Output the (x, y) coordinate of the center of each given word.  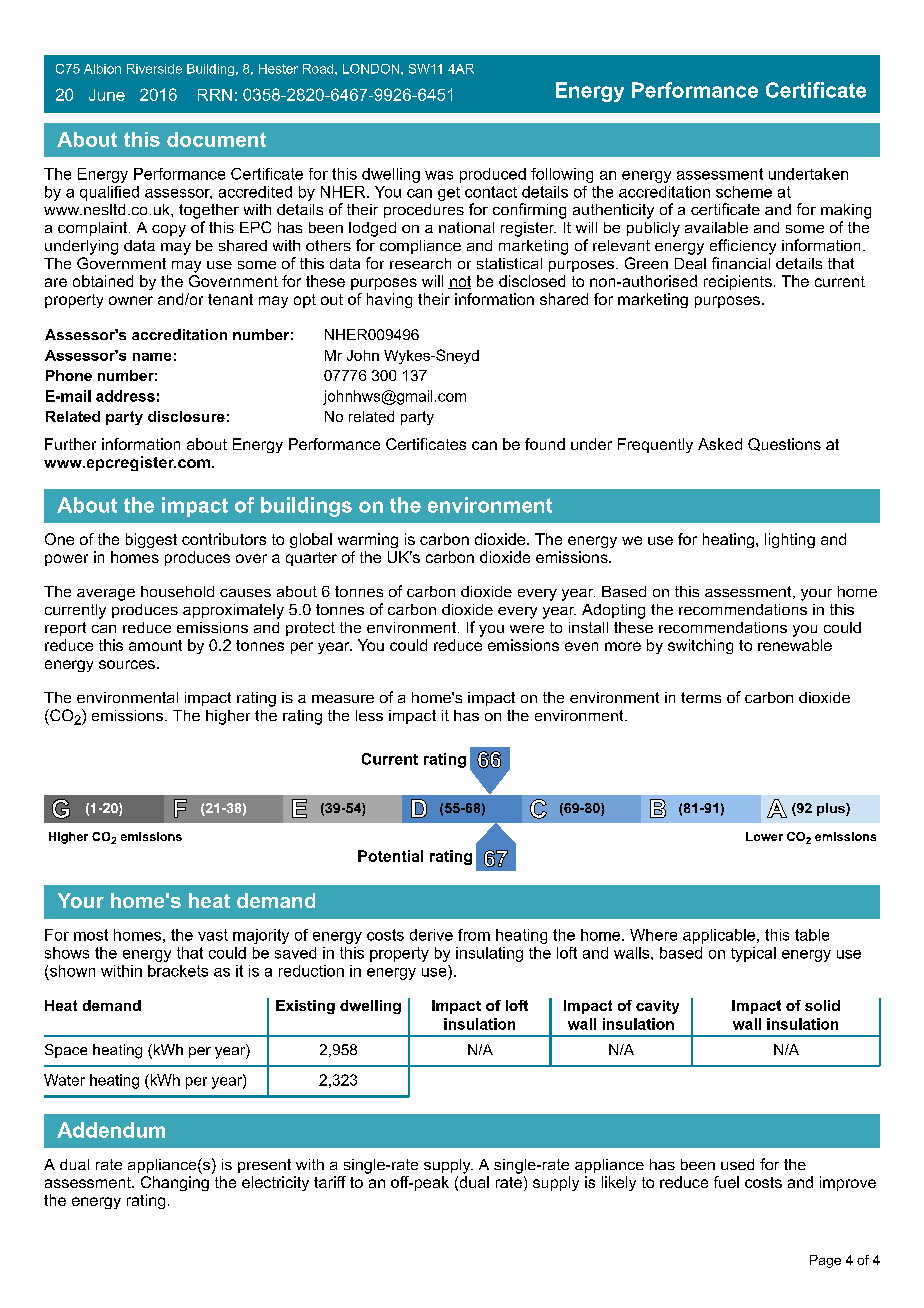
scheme (744, 192)
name (152, 357)
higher (228, 717)
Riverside (154, 69)
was (439, 175)
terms (701, 697)
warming (368, 540)
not (459, 282)
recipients (738, 282)
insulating (489, 954)
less (369, 715)
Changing (175, 1183)
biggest (151, 540)
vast (213, 935)
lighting (790, 540)
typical (753, 954)
